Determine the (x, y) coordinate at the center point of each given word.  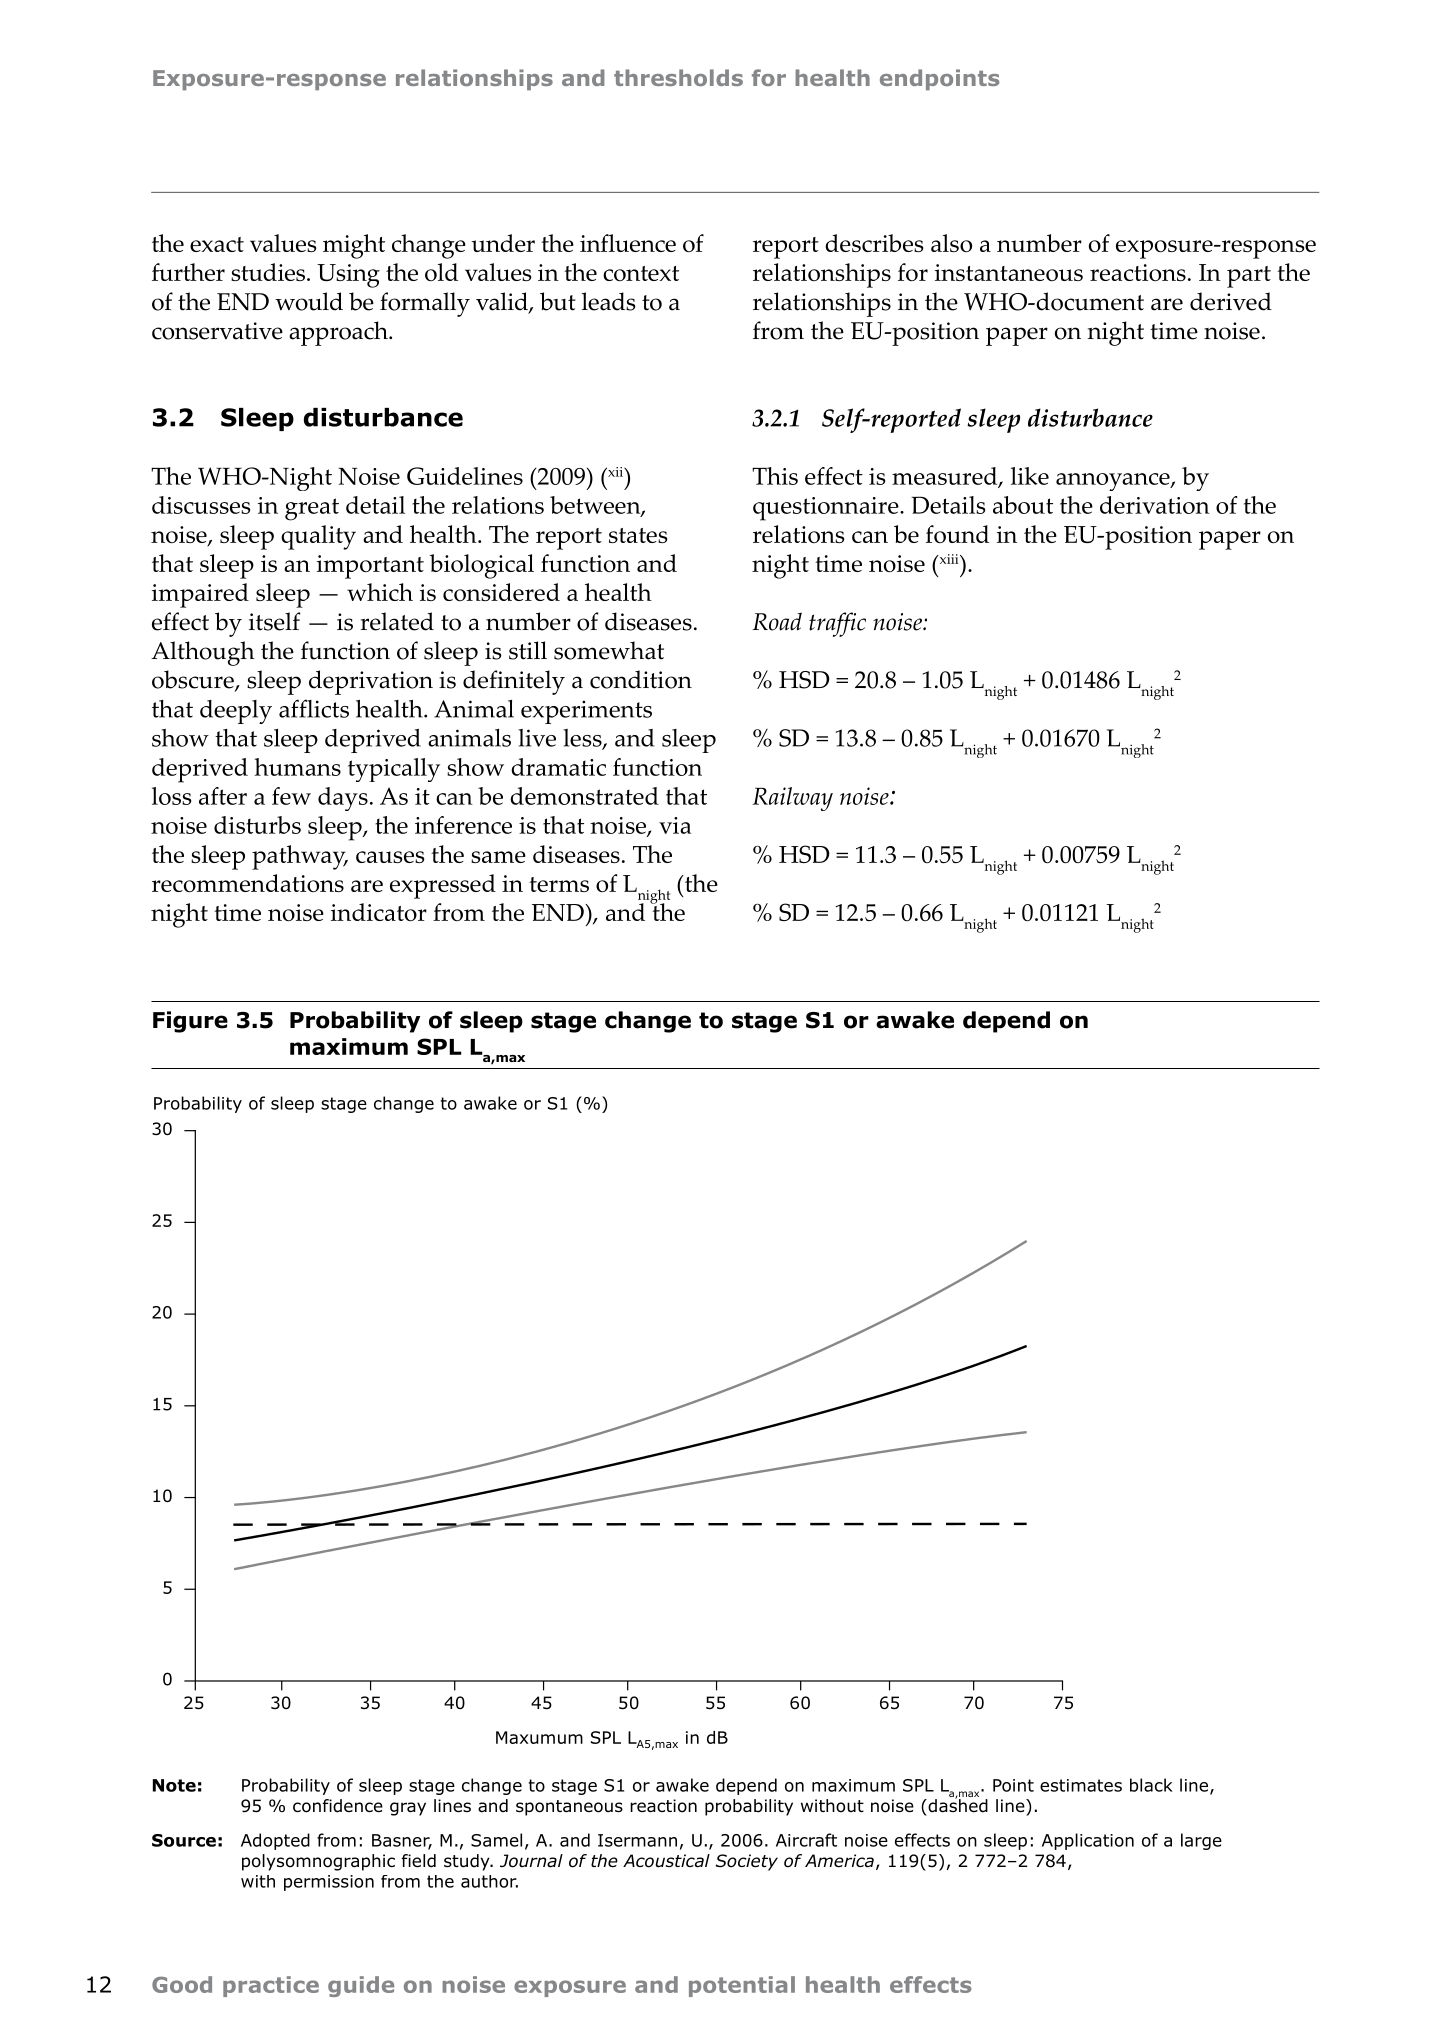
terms (559, 884)
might (354, 246)
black (1151, 1785)
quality (318, 537)
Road (777, 621)
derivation (1155, 505)
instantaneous (1009, 272)
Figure (190, 1022)
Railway (792, 799)
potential (742, 1986)
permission (329, 1883)
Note (174, 1785)
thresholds (678, 77)
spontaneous (569, 1808)
